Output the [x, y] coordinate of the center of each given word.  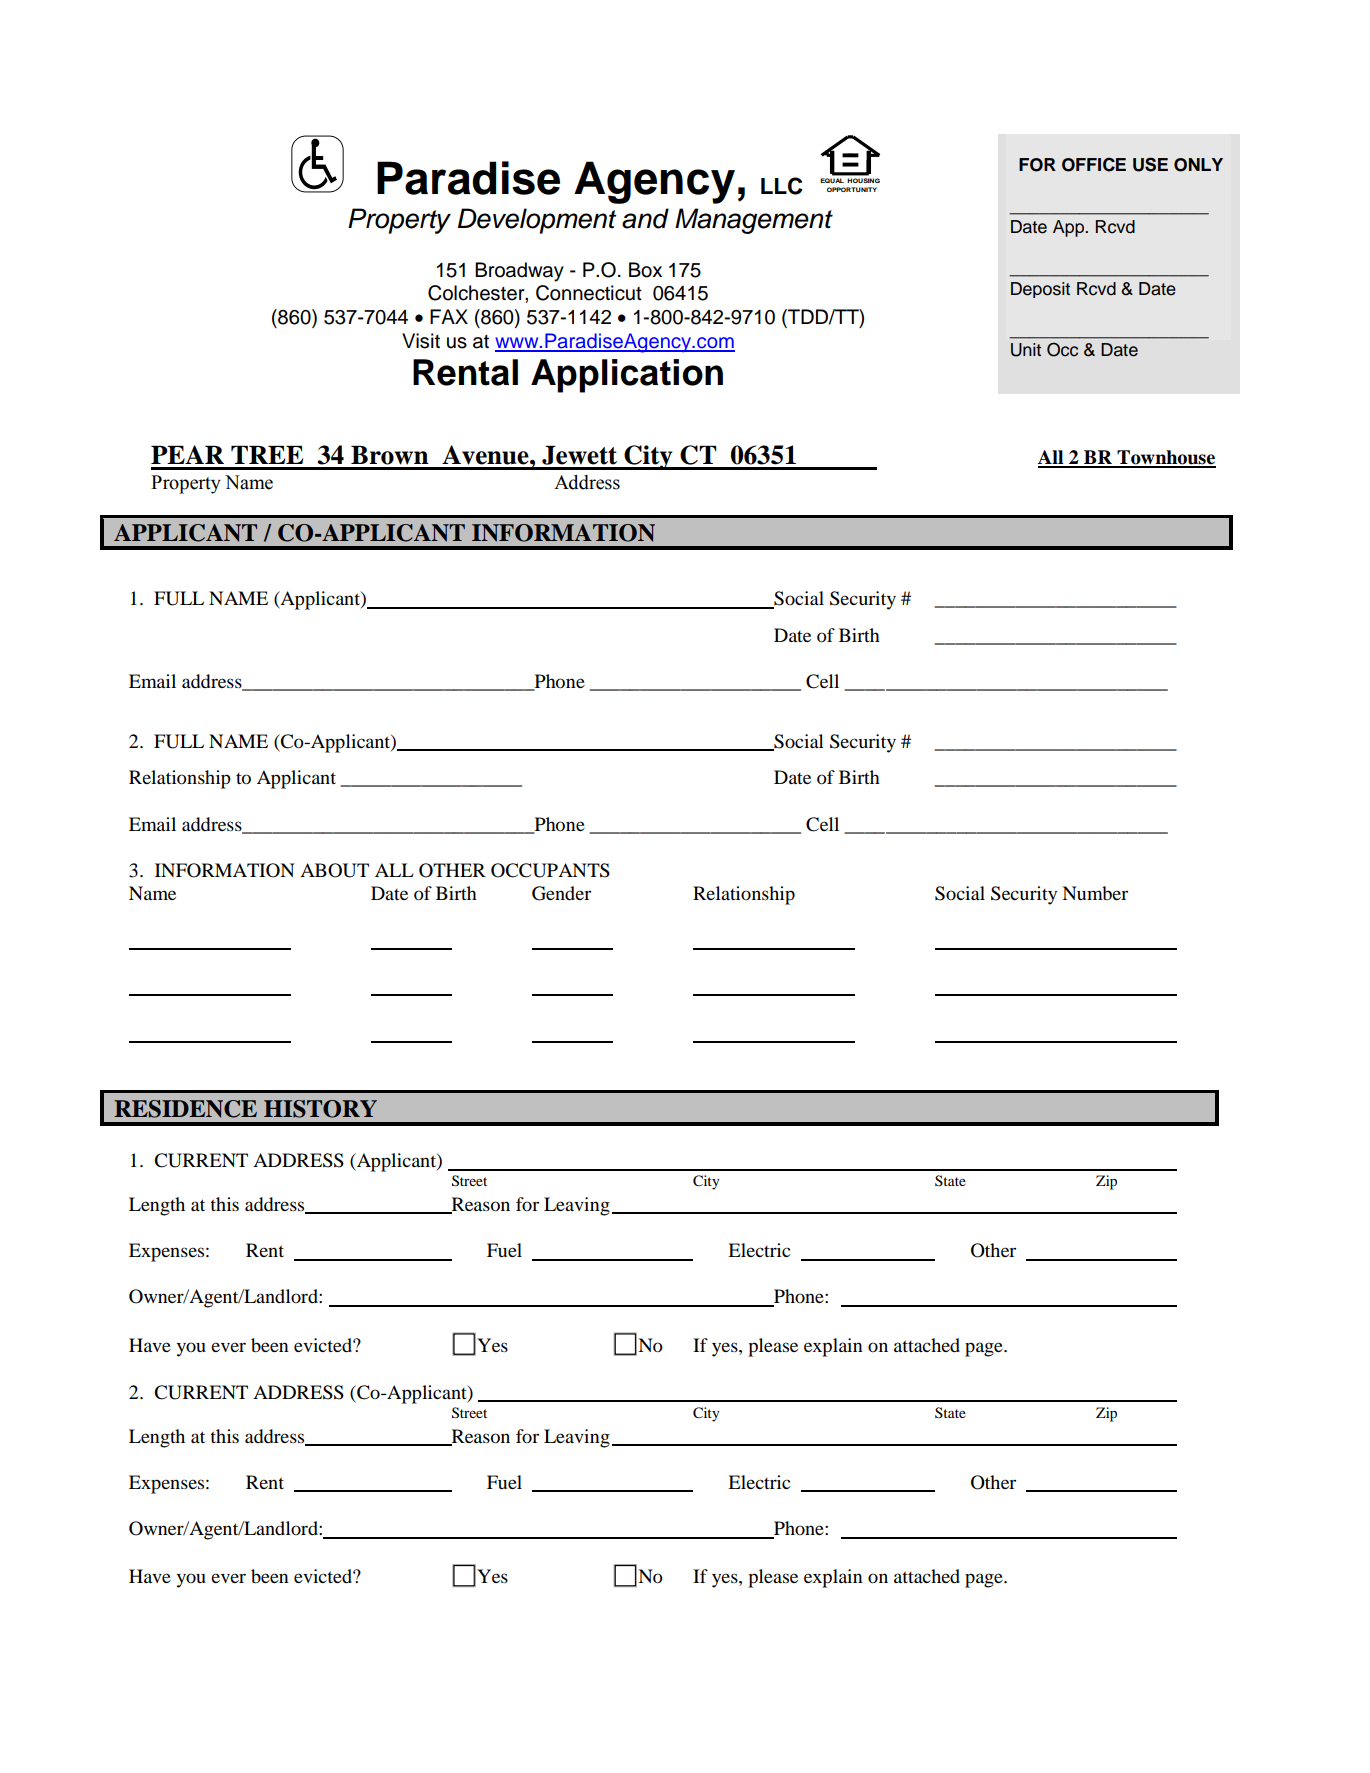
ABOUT [334, 870]
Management [754, 221]
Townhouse [1165, 458]
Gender [561, 893]
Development [537, 221]
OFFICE [1094, 164]
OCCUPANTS [550, 870]
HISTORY [320, 1109]
